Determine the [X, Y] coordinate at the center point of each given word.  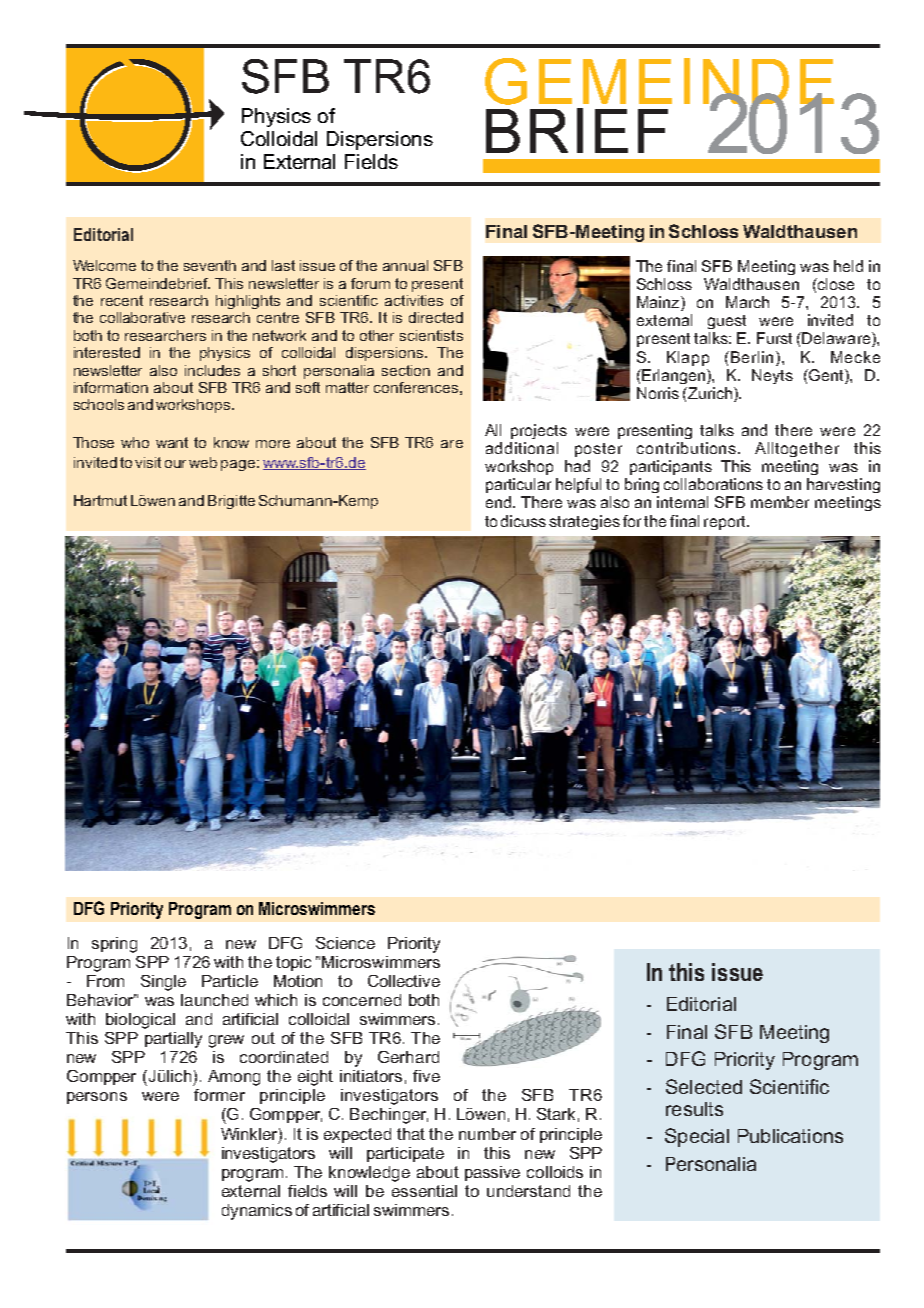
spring [114, 945]
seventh [210, 265]
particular [518, 485]
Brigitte [231, 502]
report [726, 523]
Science [345, 943]
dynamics [257, 1212]
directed [436, 317]
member [780, 502]
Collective [404, 981]
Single [163, 983]
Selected [704, 1086]
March [747, 302]
